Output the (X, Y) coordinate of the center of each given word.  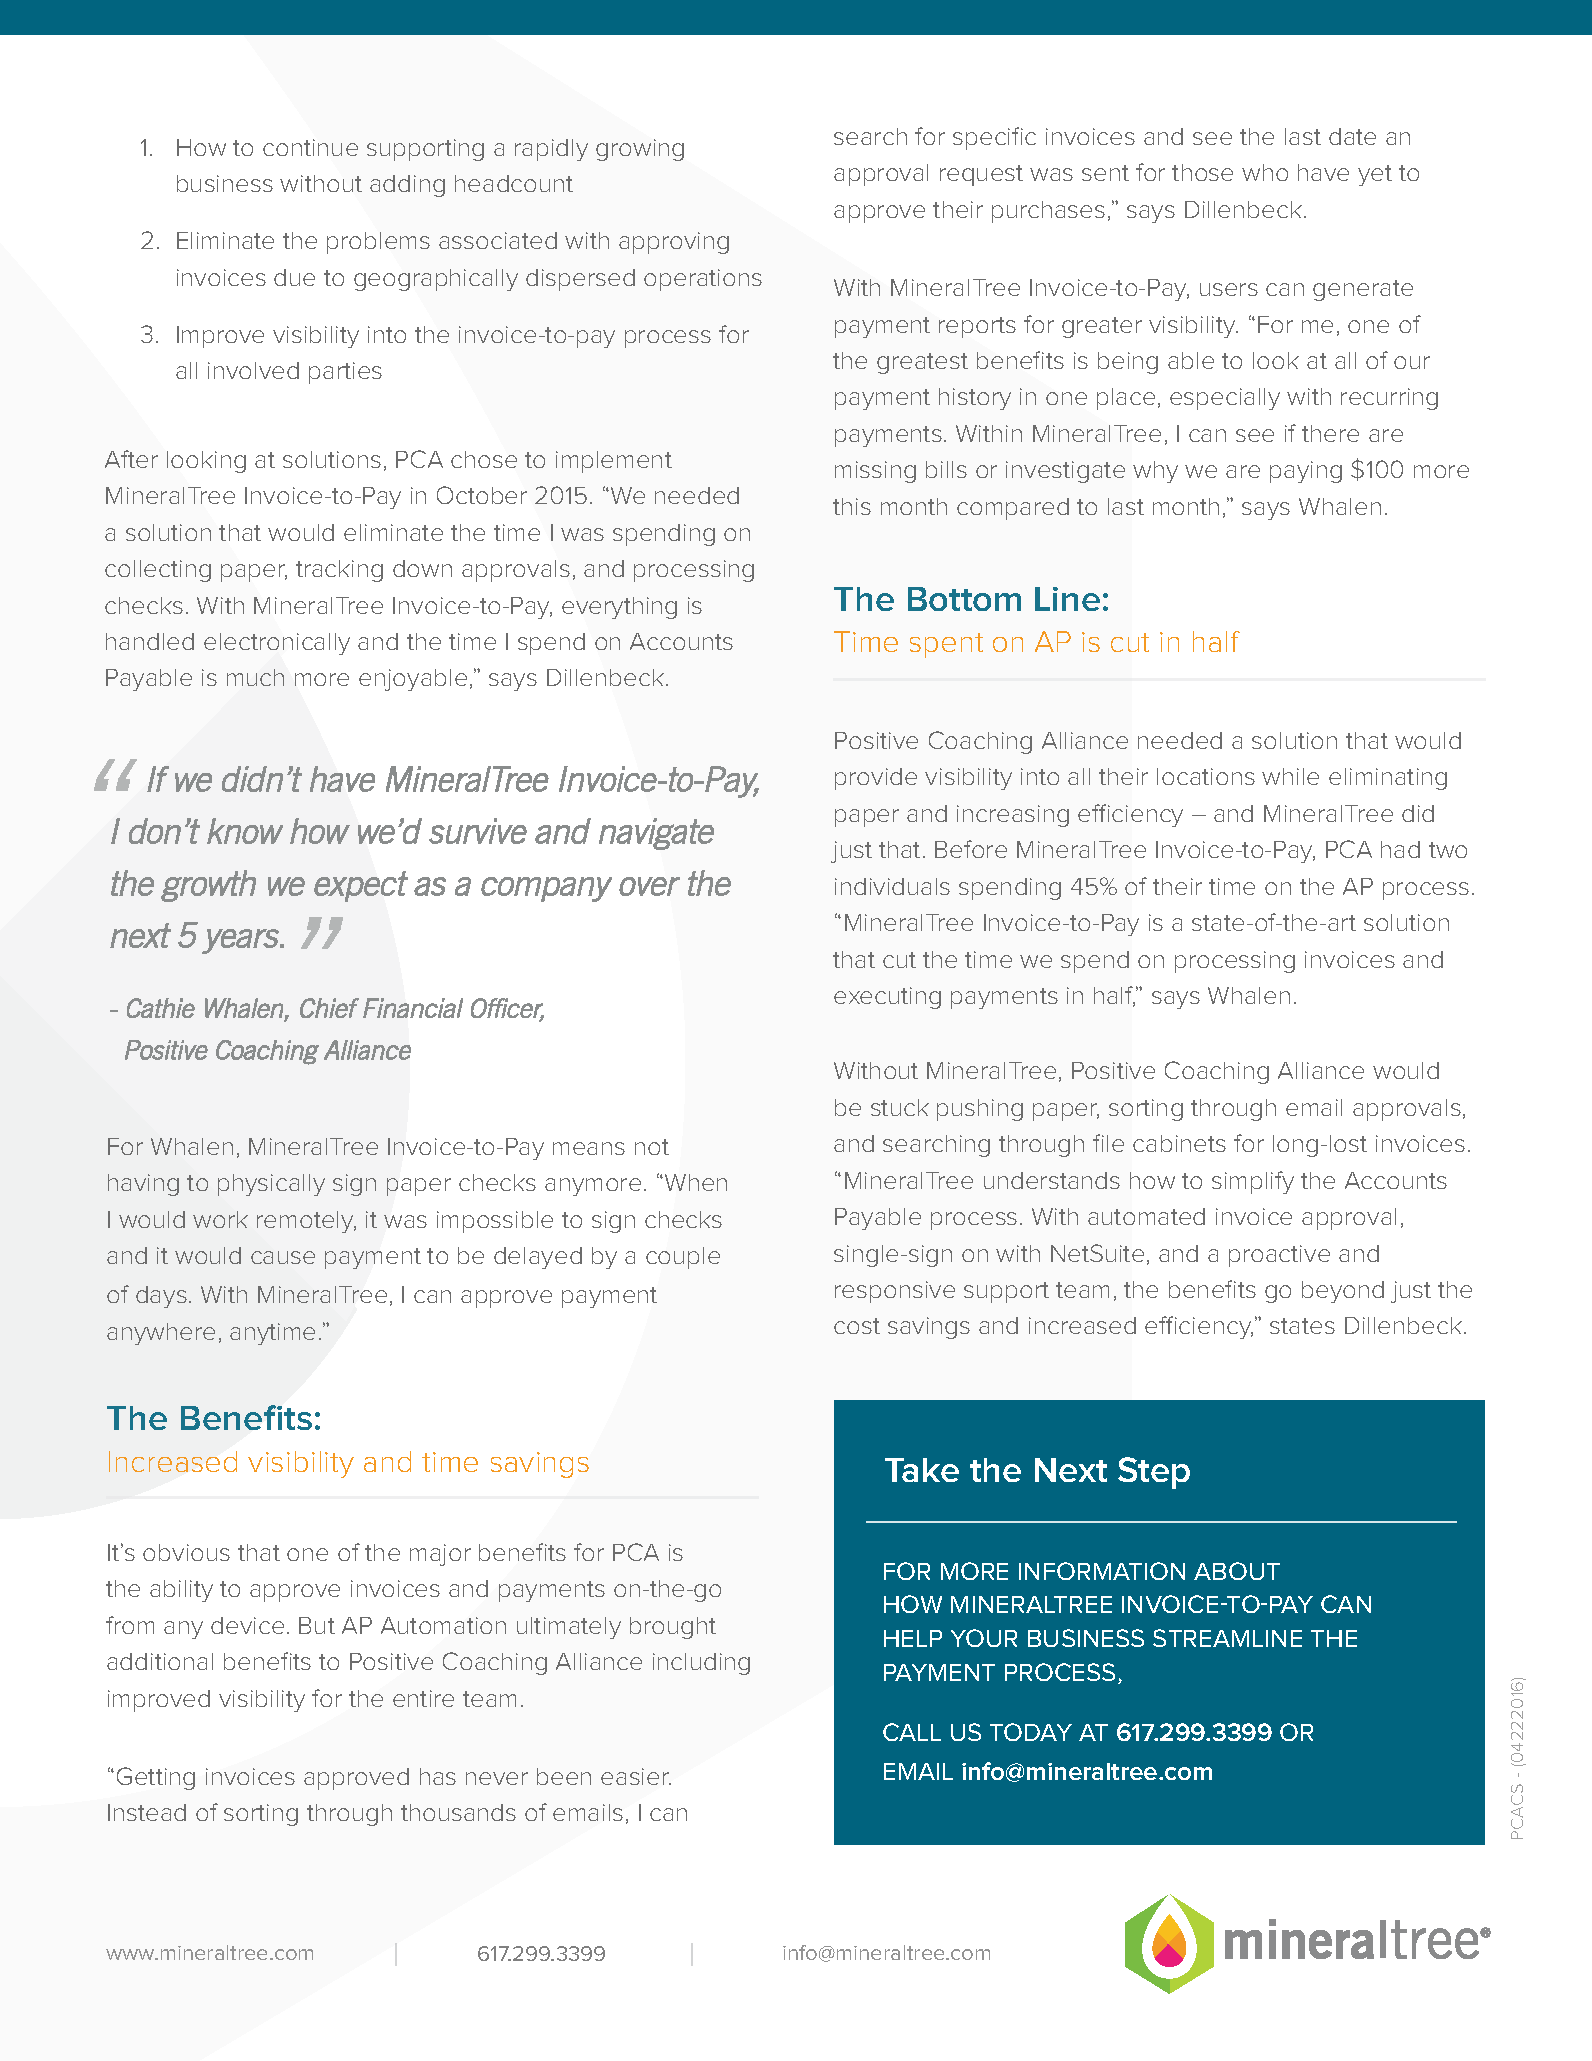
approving (674, 243)
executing (887, 998)
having (143, 1185)
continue (310, 147)
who (1265, 172)
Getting (156, 1778)
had (1400, 849)
